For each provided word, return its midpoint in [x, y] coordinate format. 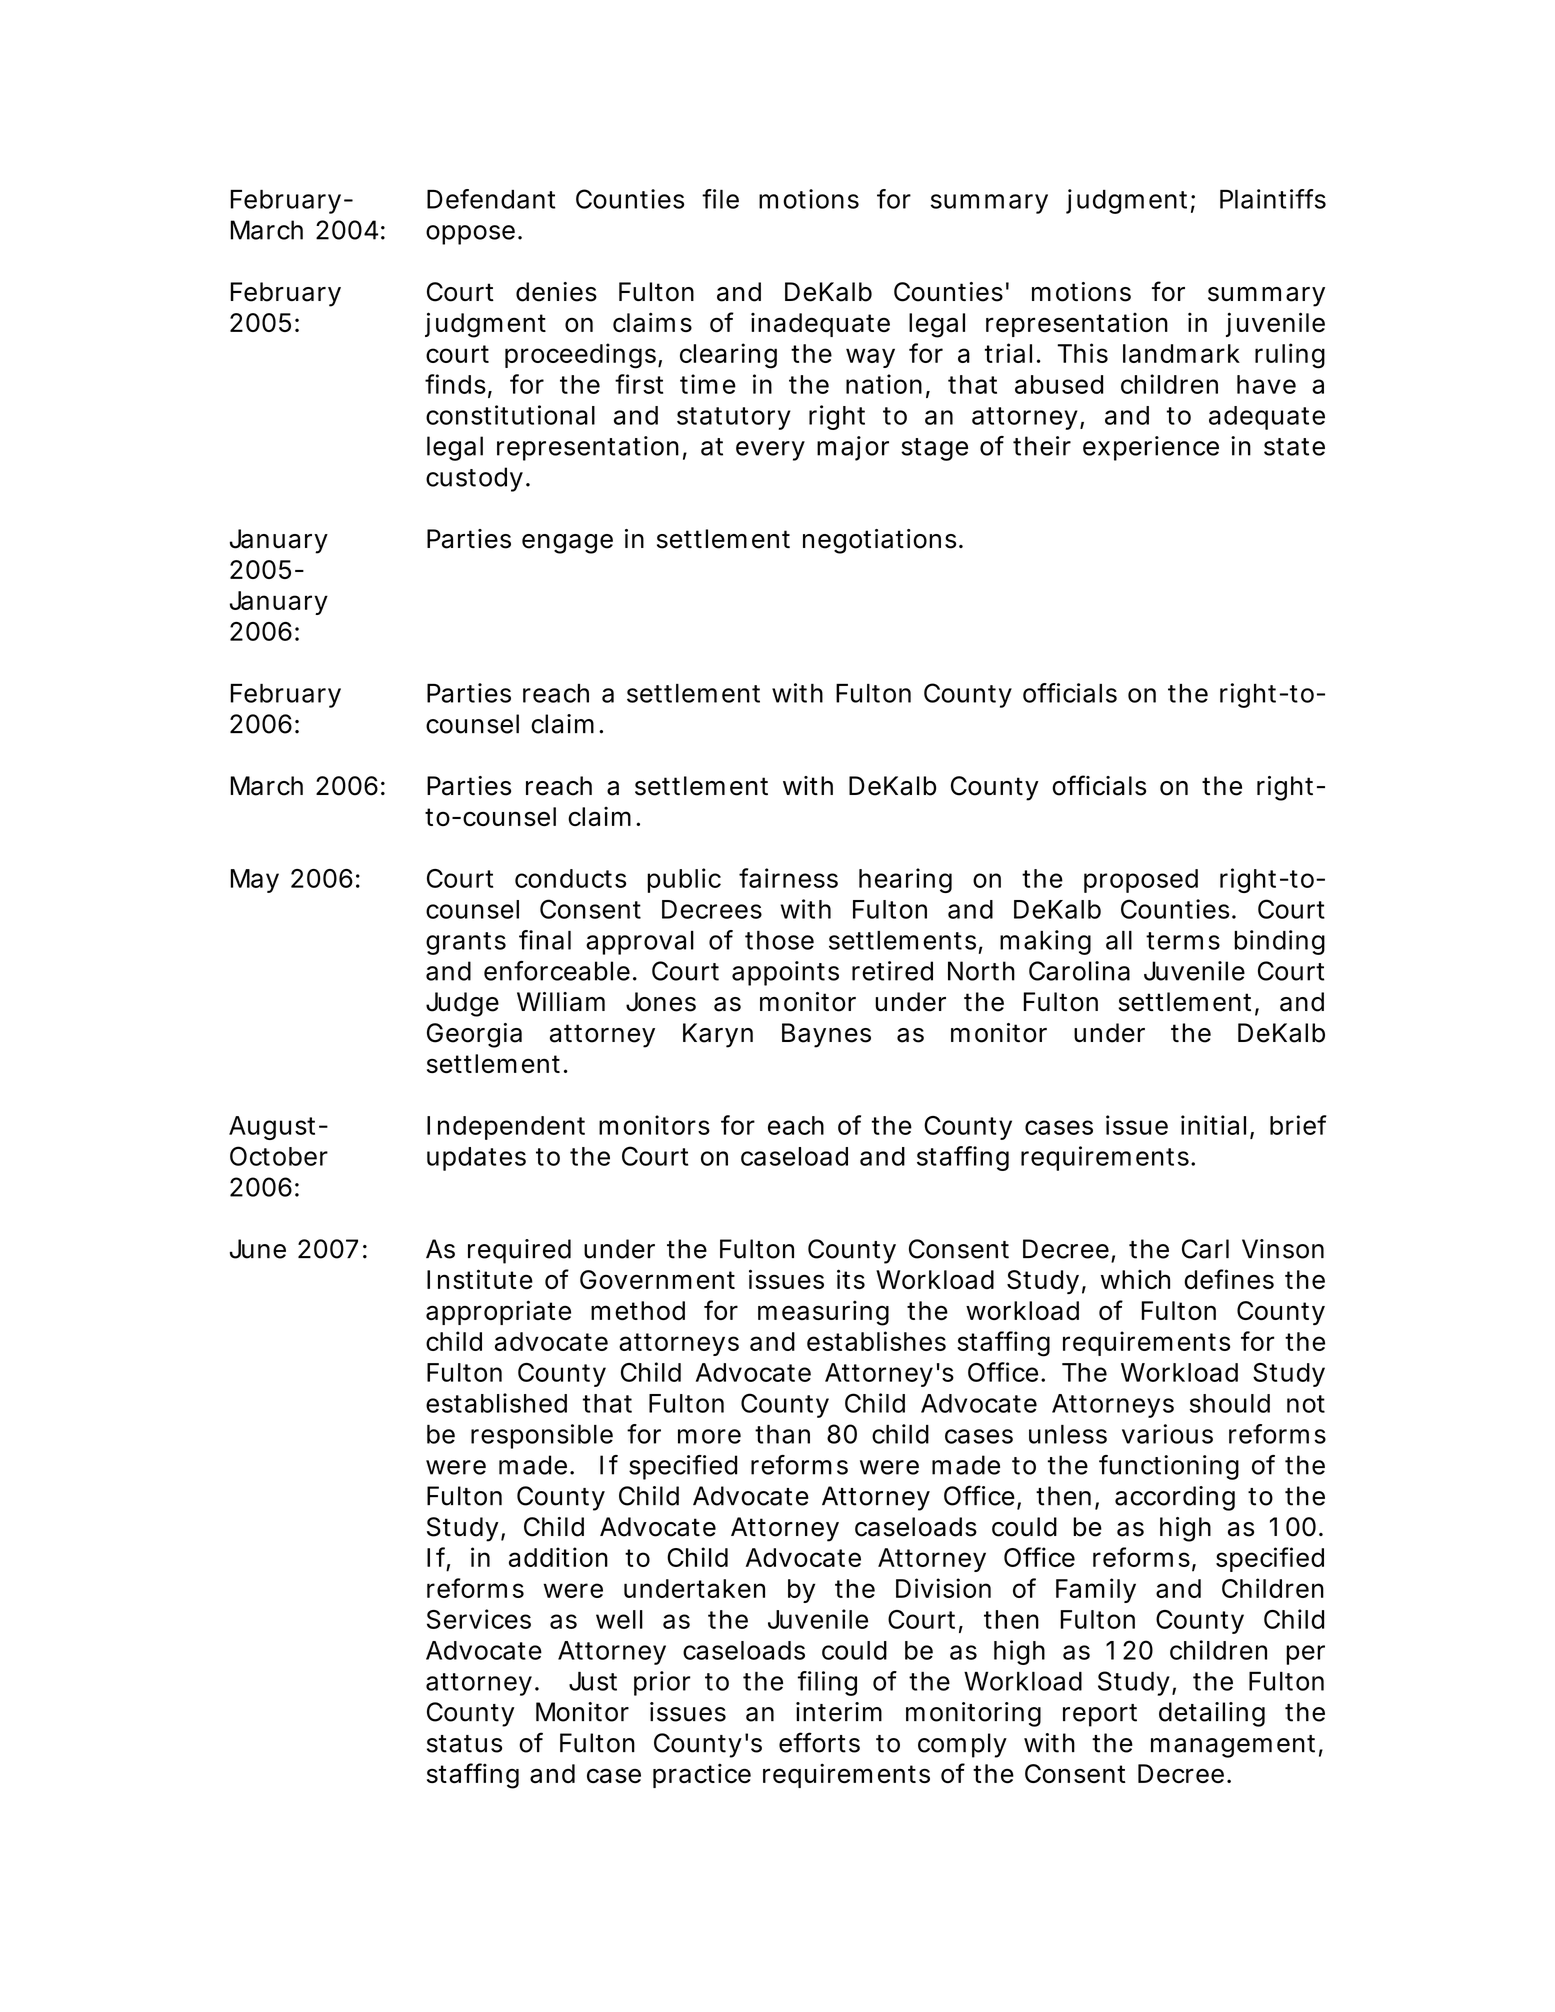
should [1230, 1403]
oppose [470, 235]
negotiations [879, 541]
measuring [823, 1313]
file [720, 199]
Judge [462, 1004]
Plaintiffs [1273, 199]
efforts [819, 1742]
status [464, 1744]
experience [1151, 448]
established [496, 1403]
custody [474, 479]
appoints [785, 973]
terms [1183, 941]
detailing [1212, 1714]
